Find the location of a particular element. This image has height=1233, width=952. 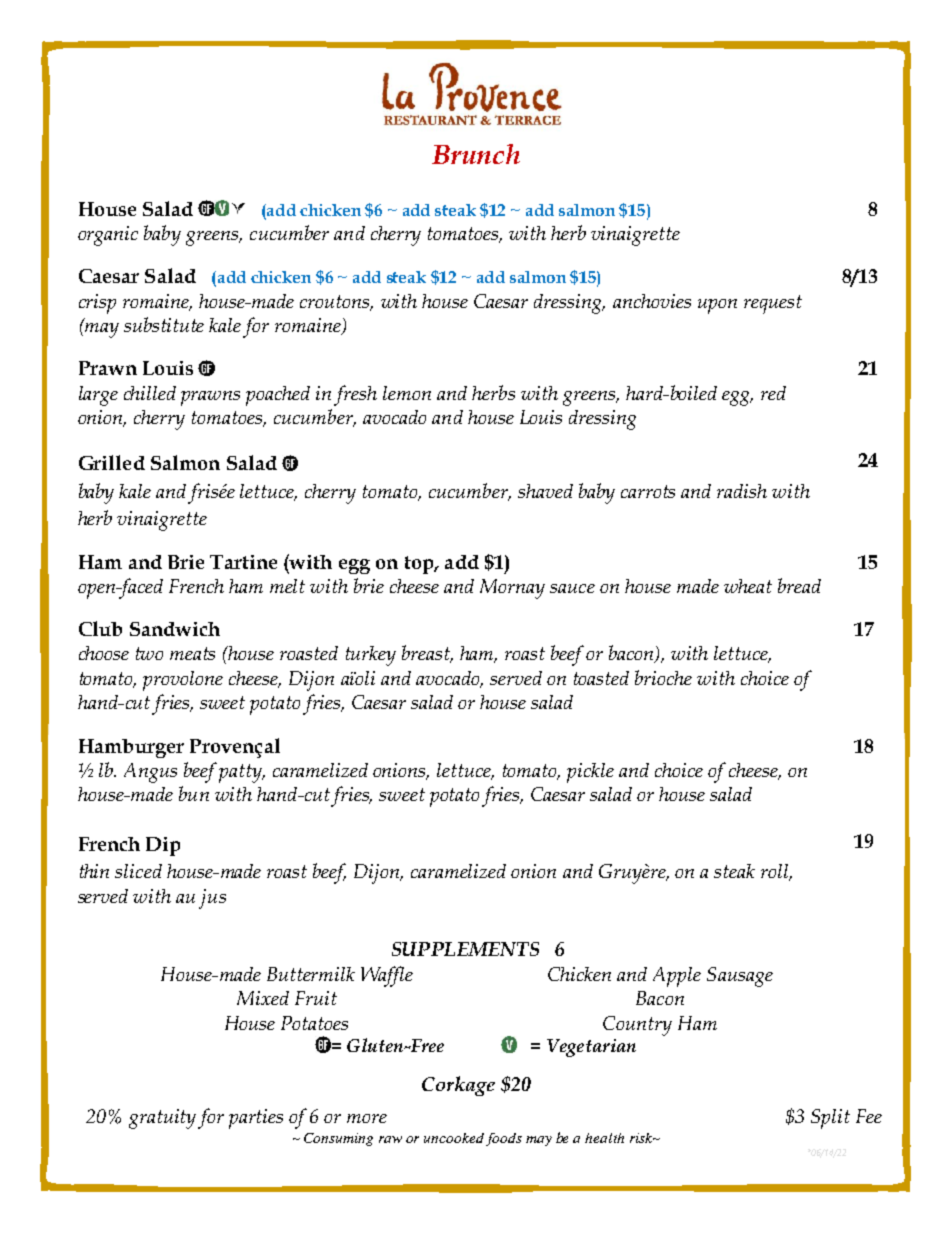

foods is located at coordinates (504, 1139).
